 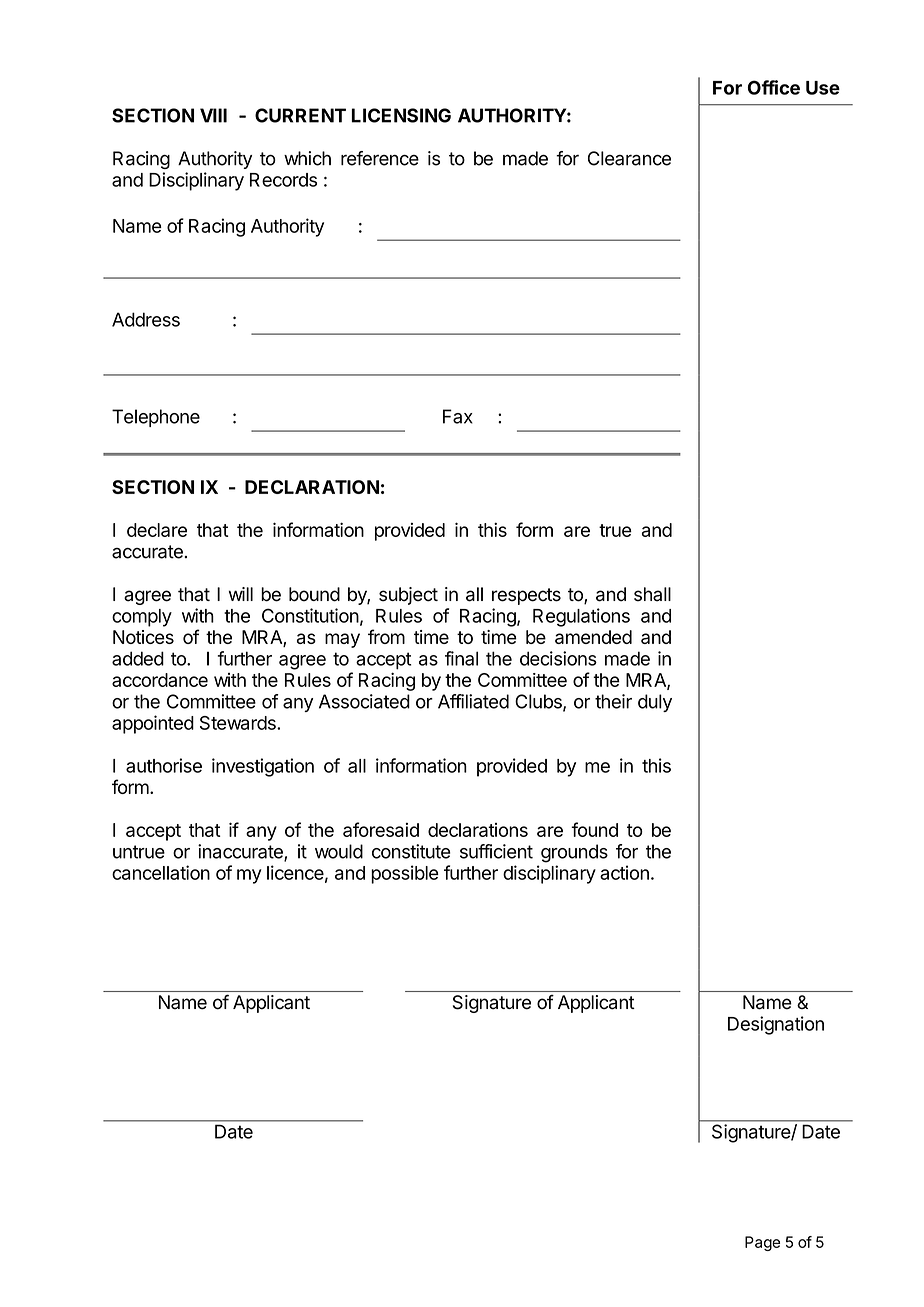 What do you see at coordinates (161, 872) in the screenshot?
I see `cancellation` at bounding box center [161, 872].
